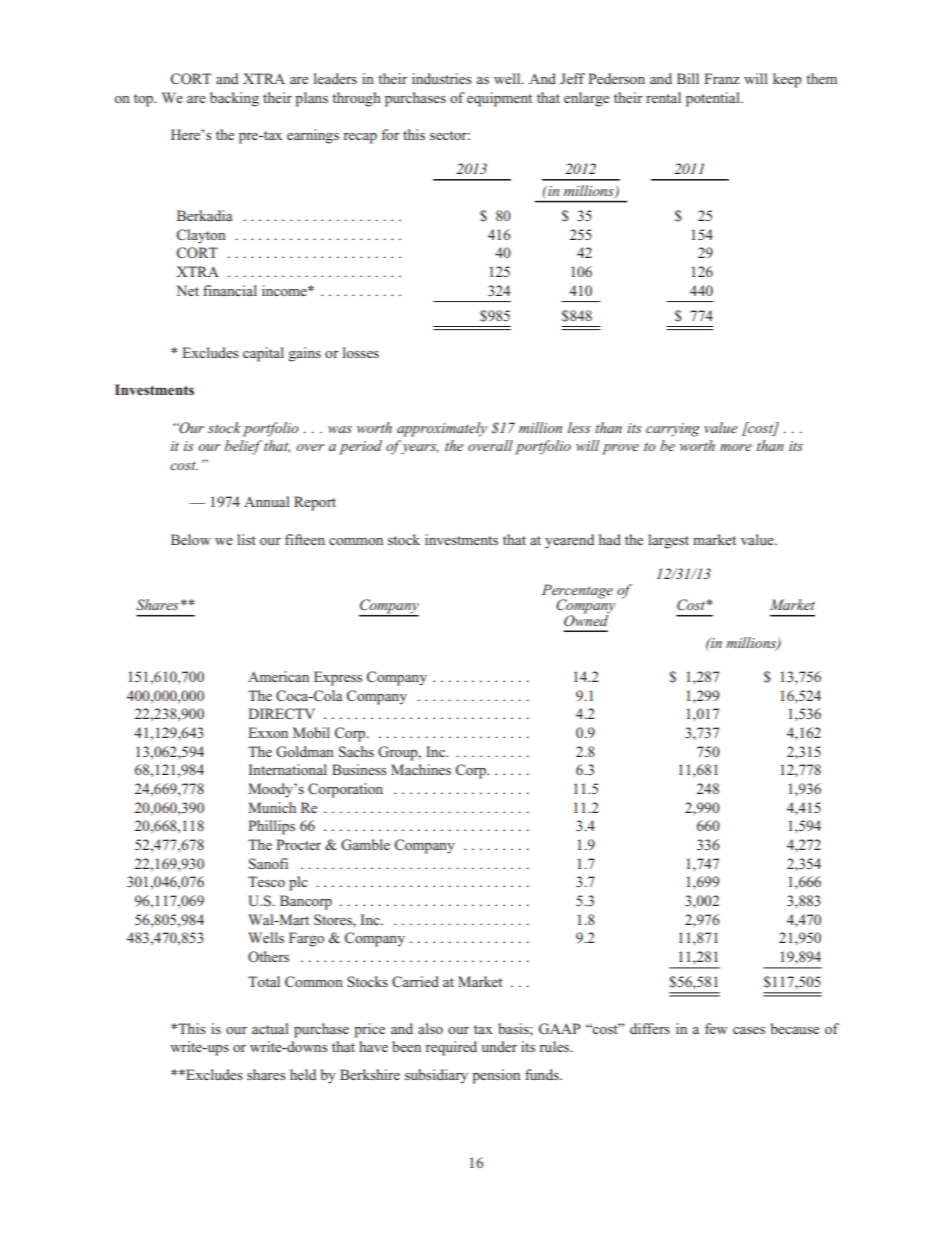  Describe the element at coordinates (673, 430) in the screenshot. I see `carrying` at that location.
